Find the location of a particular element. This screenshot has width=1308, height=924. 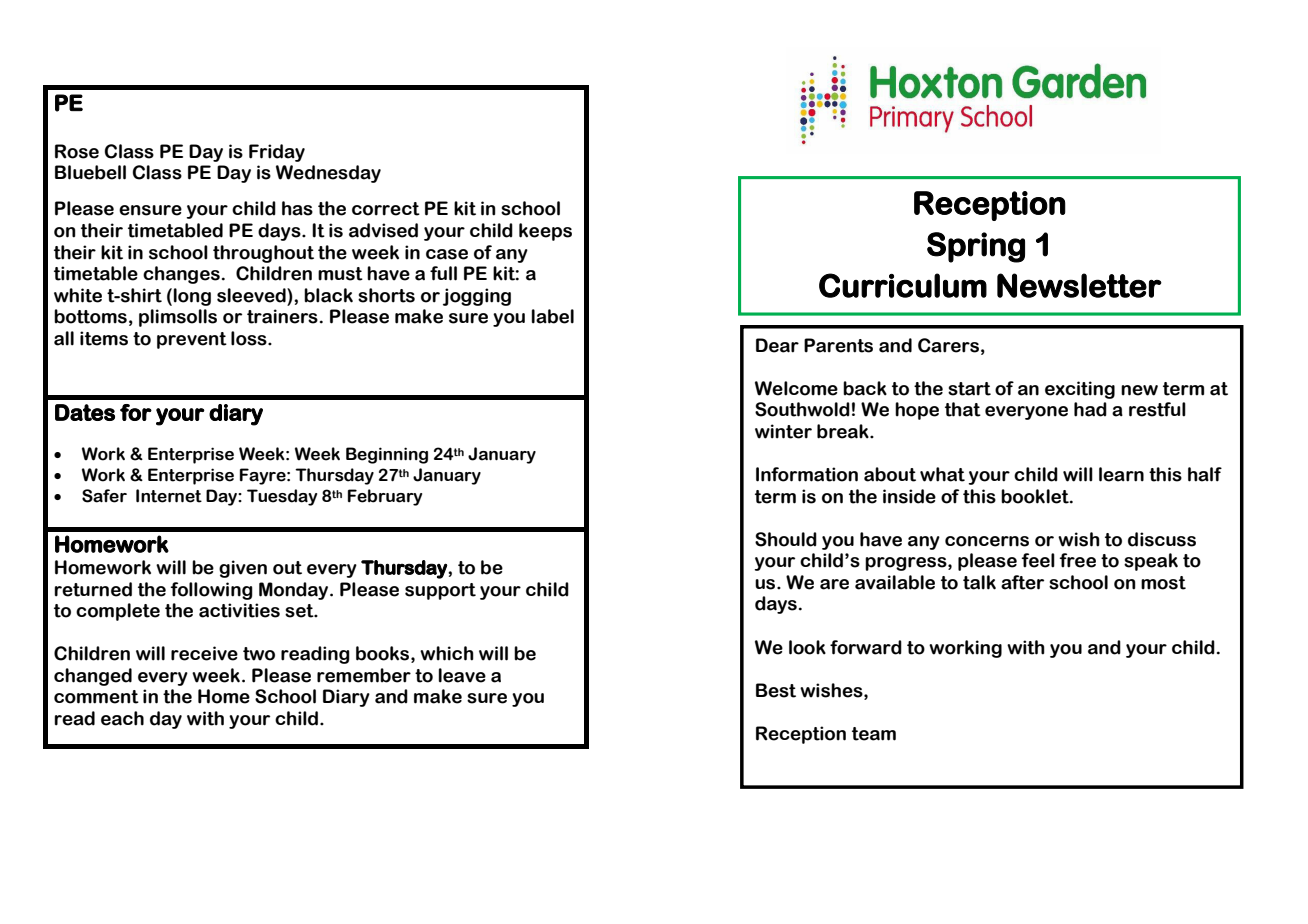

long is located at coordinates (192, 297).
